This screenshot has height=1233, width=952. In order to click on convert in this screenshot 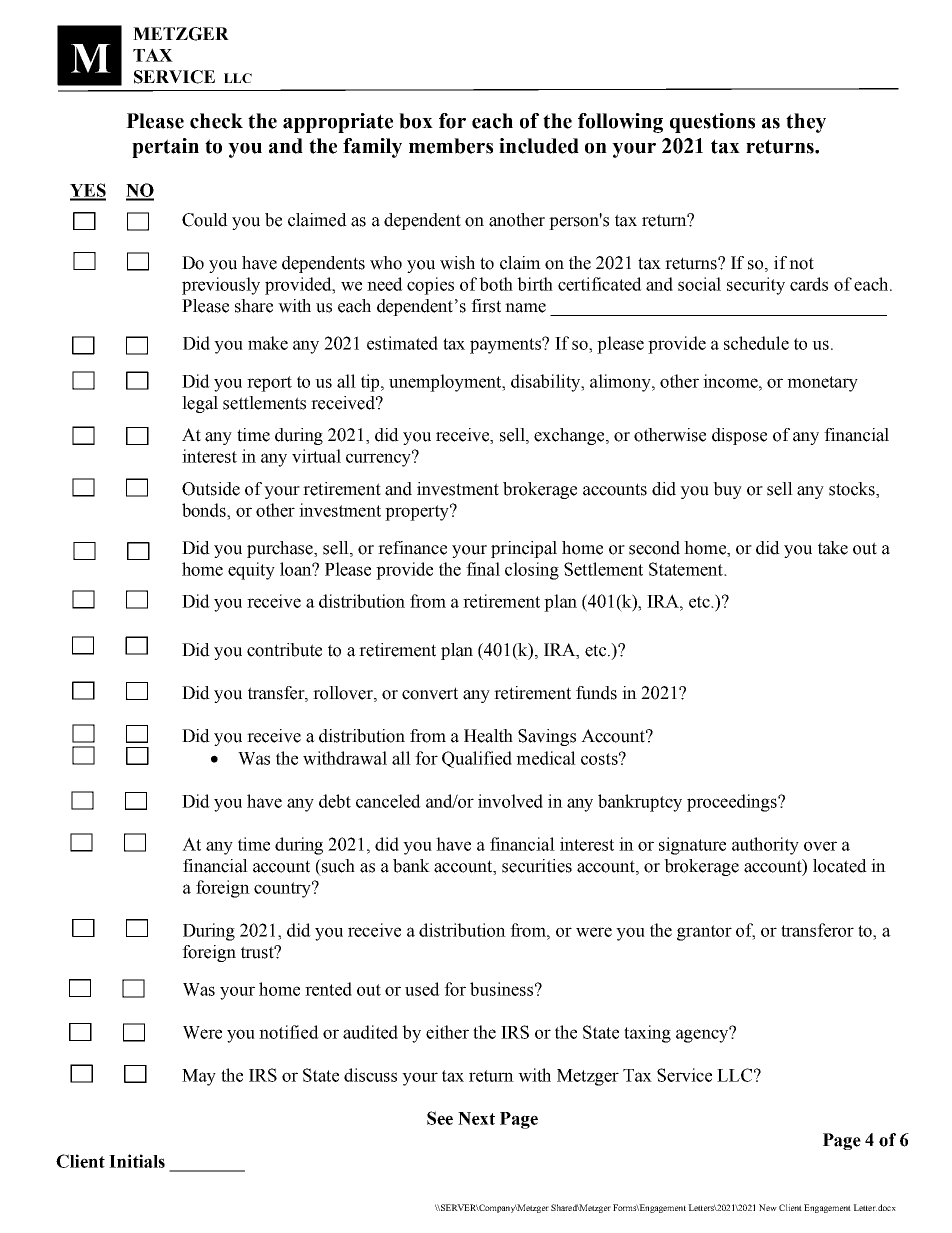, I will do `click(430, 693)`.
